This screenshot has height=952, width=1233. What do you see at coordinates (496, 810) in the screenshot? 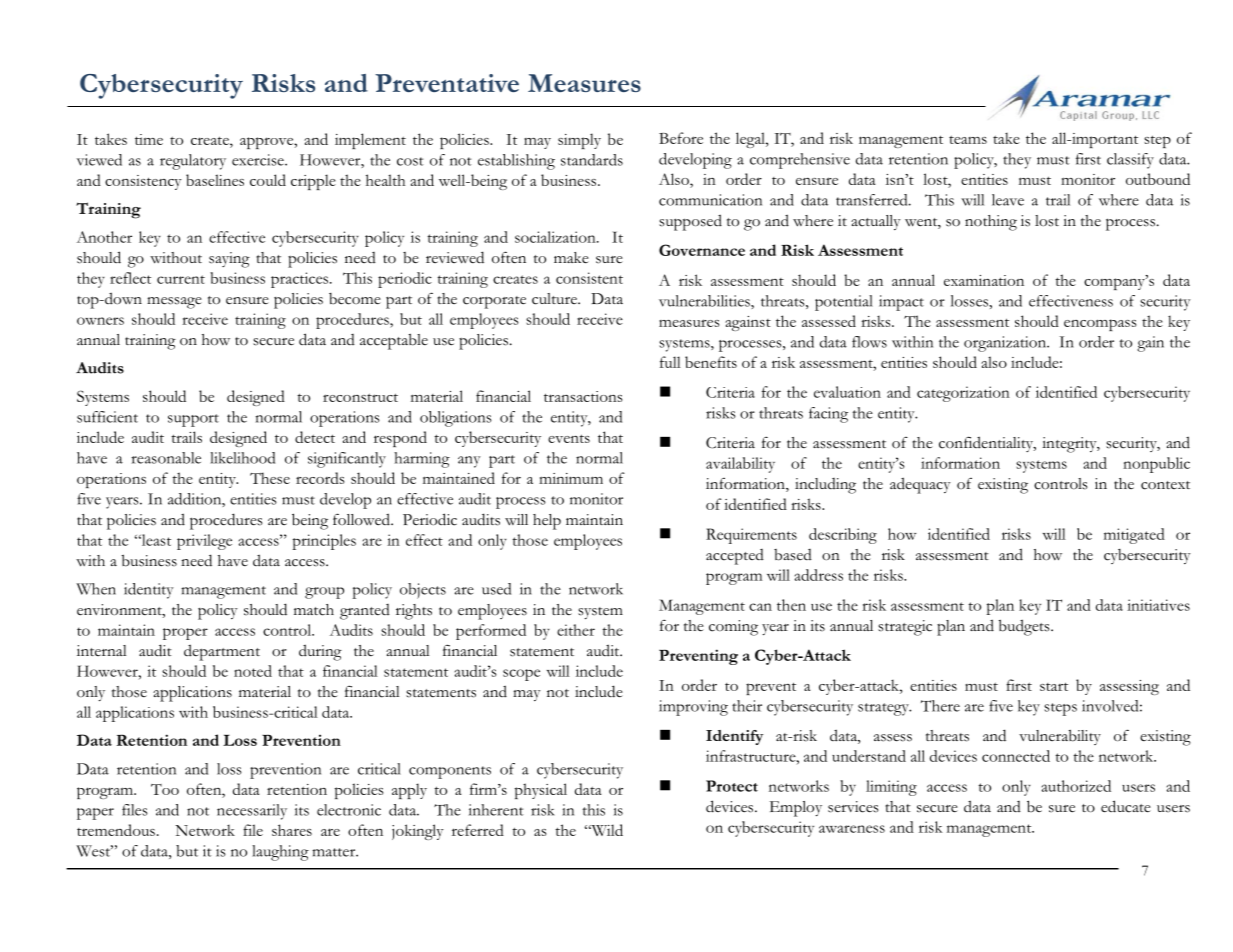
I see `inherent` at bounding box center [496, 810].
